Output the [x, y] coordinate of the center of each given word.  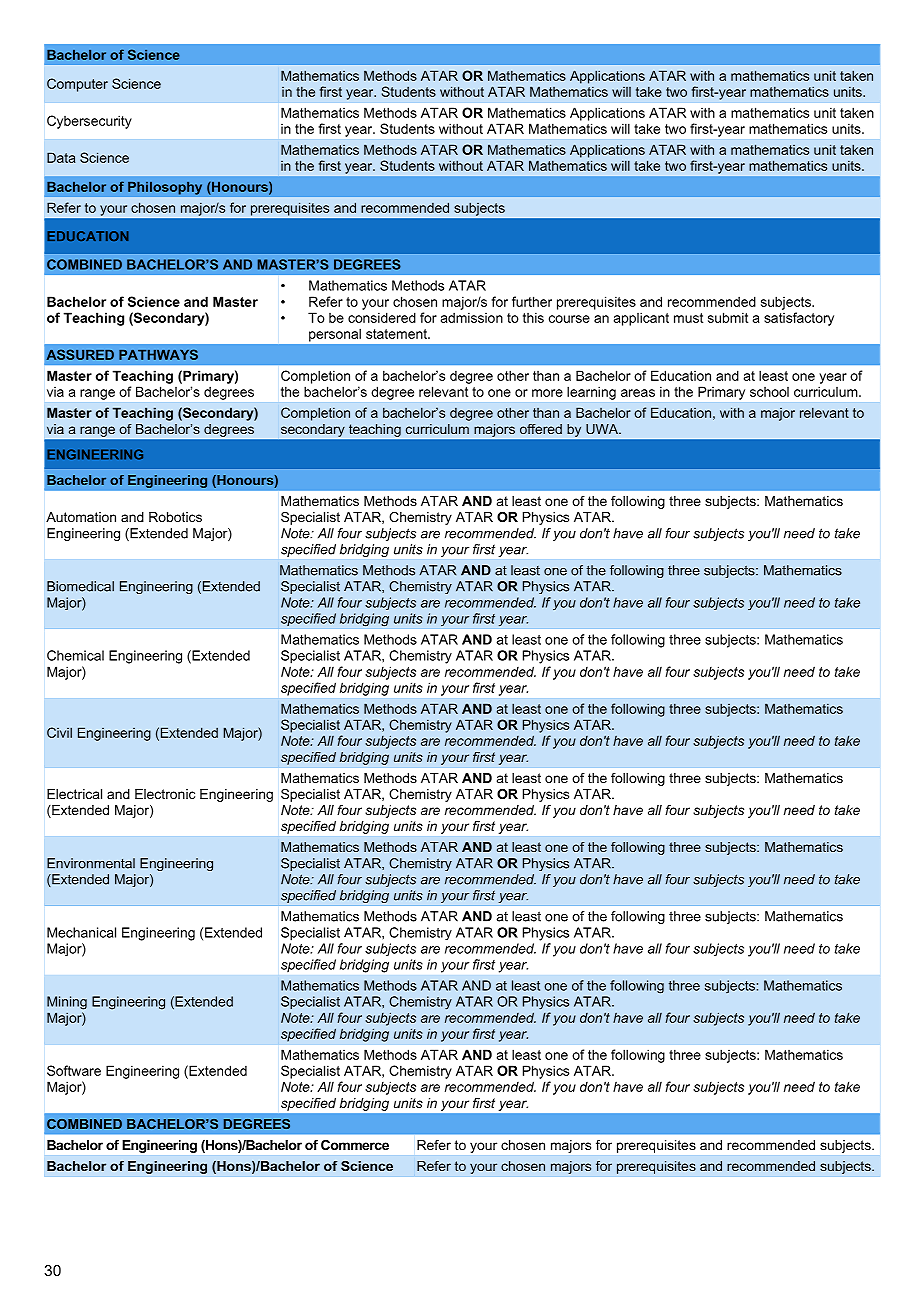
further [532, 301]
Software [74, 1070]
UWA [603, 429]
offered [541, 429]
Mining [67, 1003]
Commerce [355, 1145]
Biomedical [80, 586]
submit [728, 317]
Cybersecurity [89, 122]
